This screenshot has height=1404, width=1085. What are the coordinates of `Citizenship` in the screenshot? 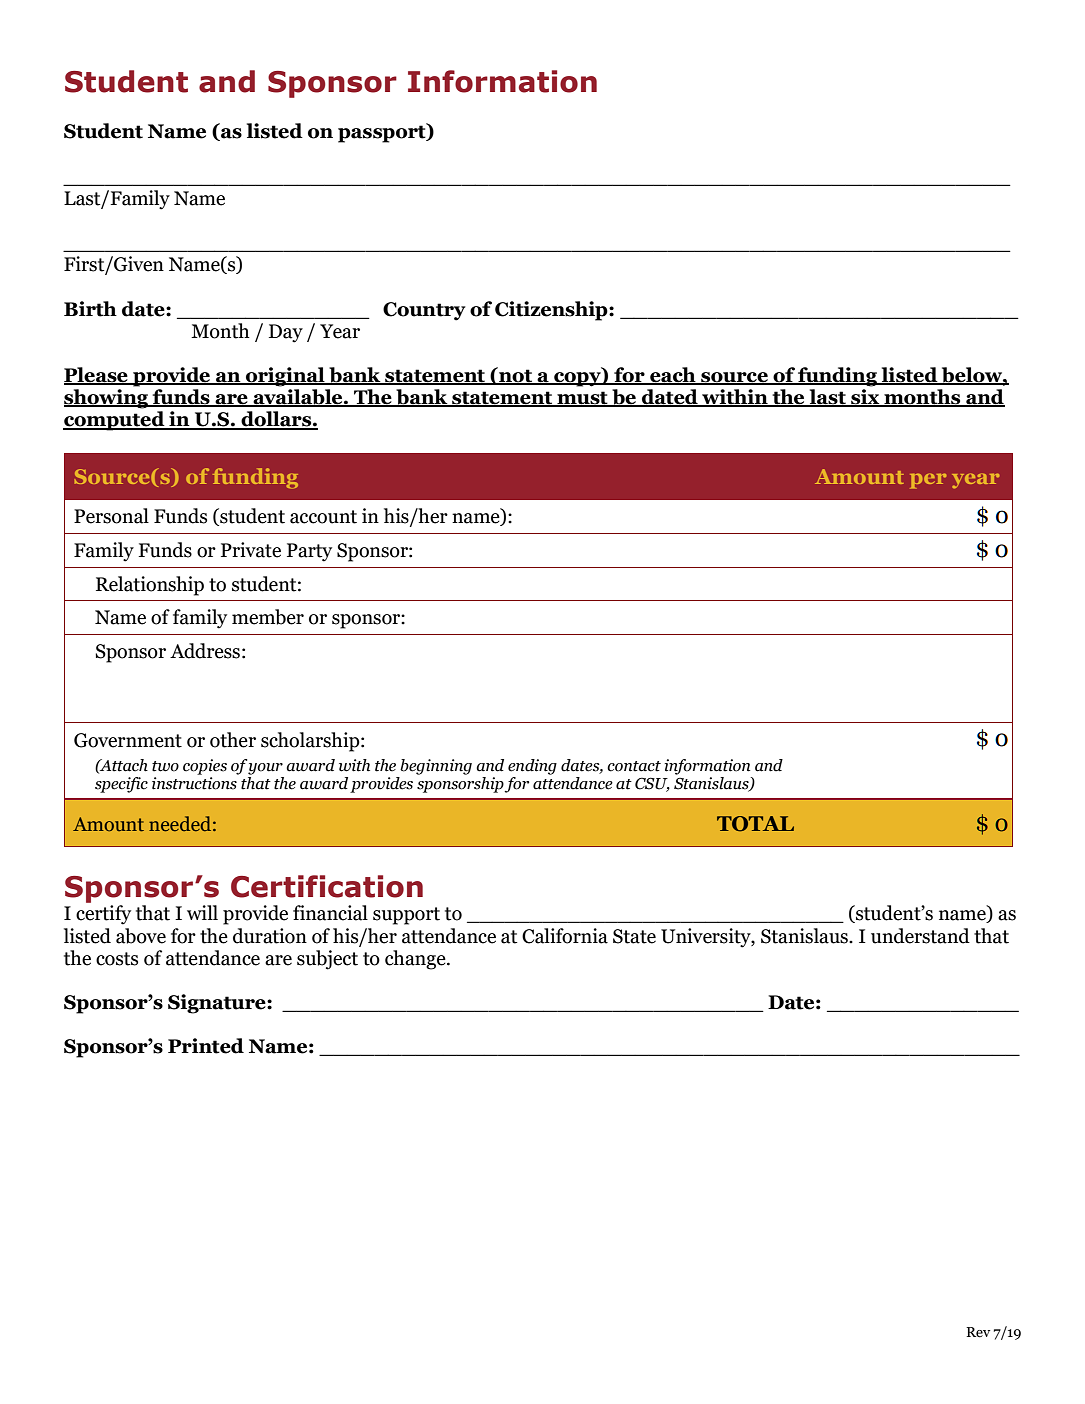 It's located at (552, 311).
